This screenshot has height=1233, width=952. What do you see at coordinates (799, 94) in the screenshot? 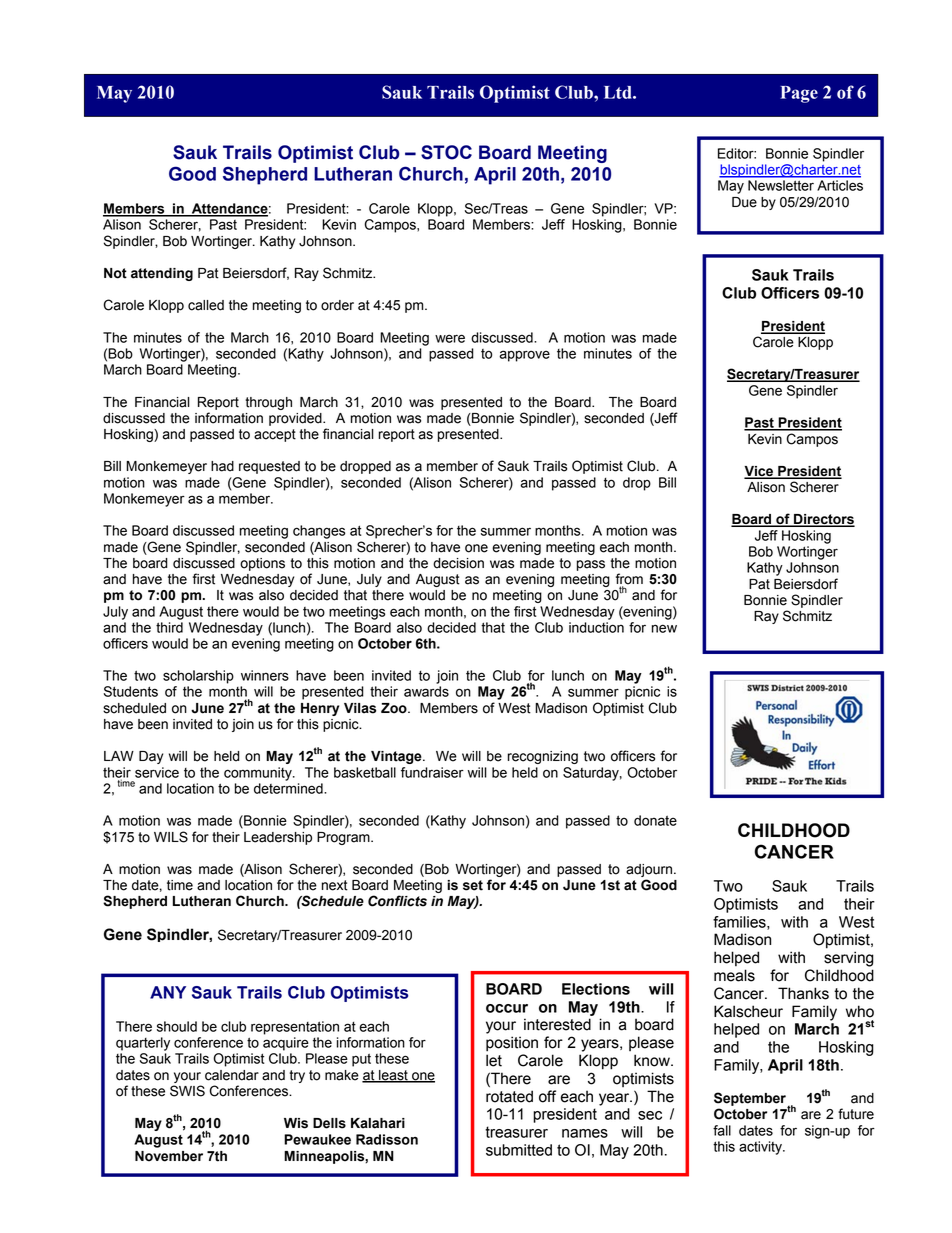
I see `Page` at bounding box center [799, 94].
